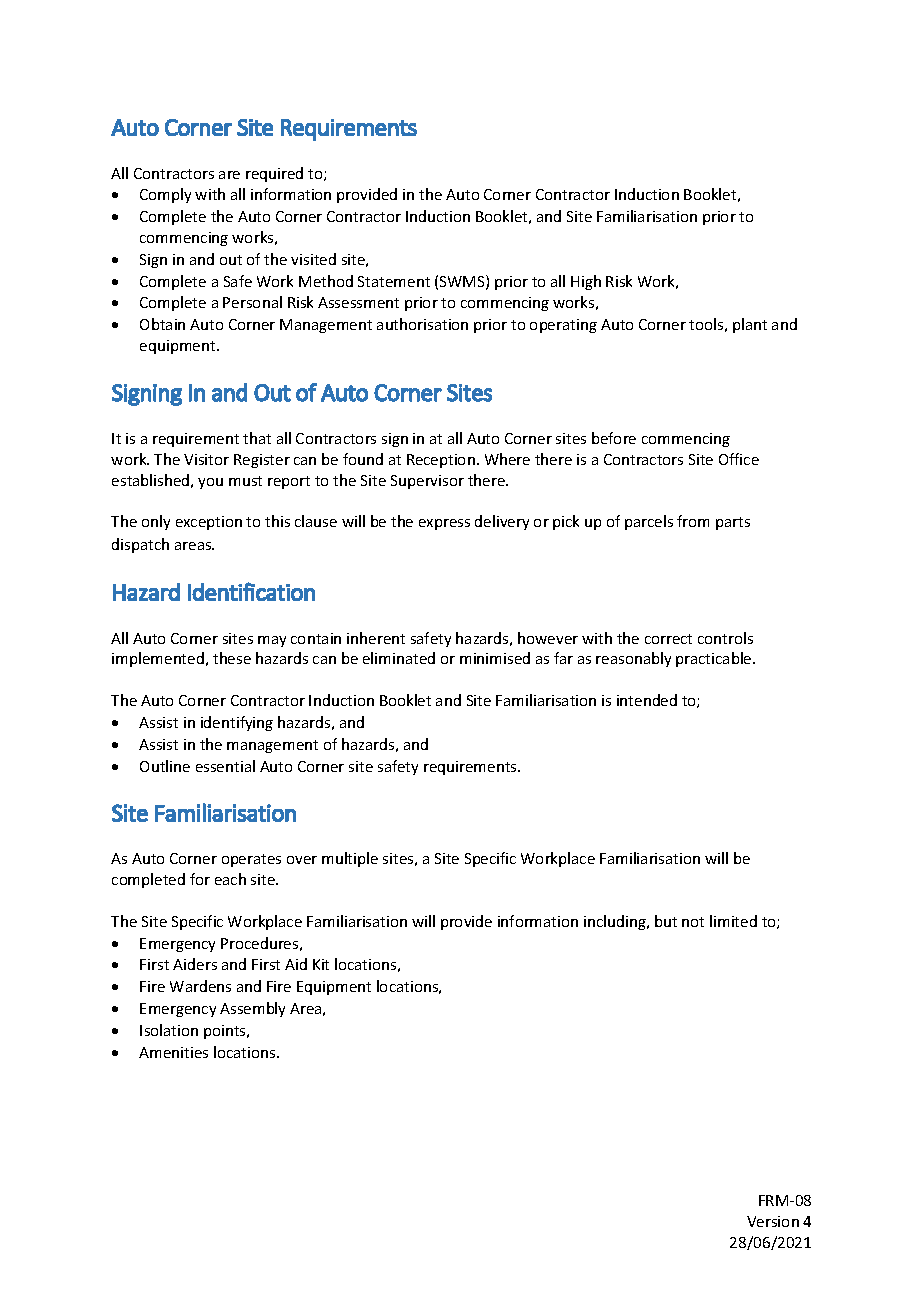 This image has height=1308, width=924. Describe the element at coordinates (693, 922) in the image. I see `not` at that location.
